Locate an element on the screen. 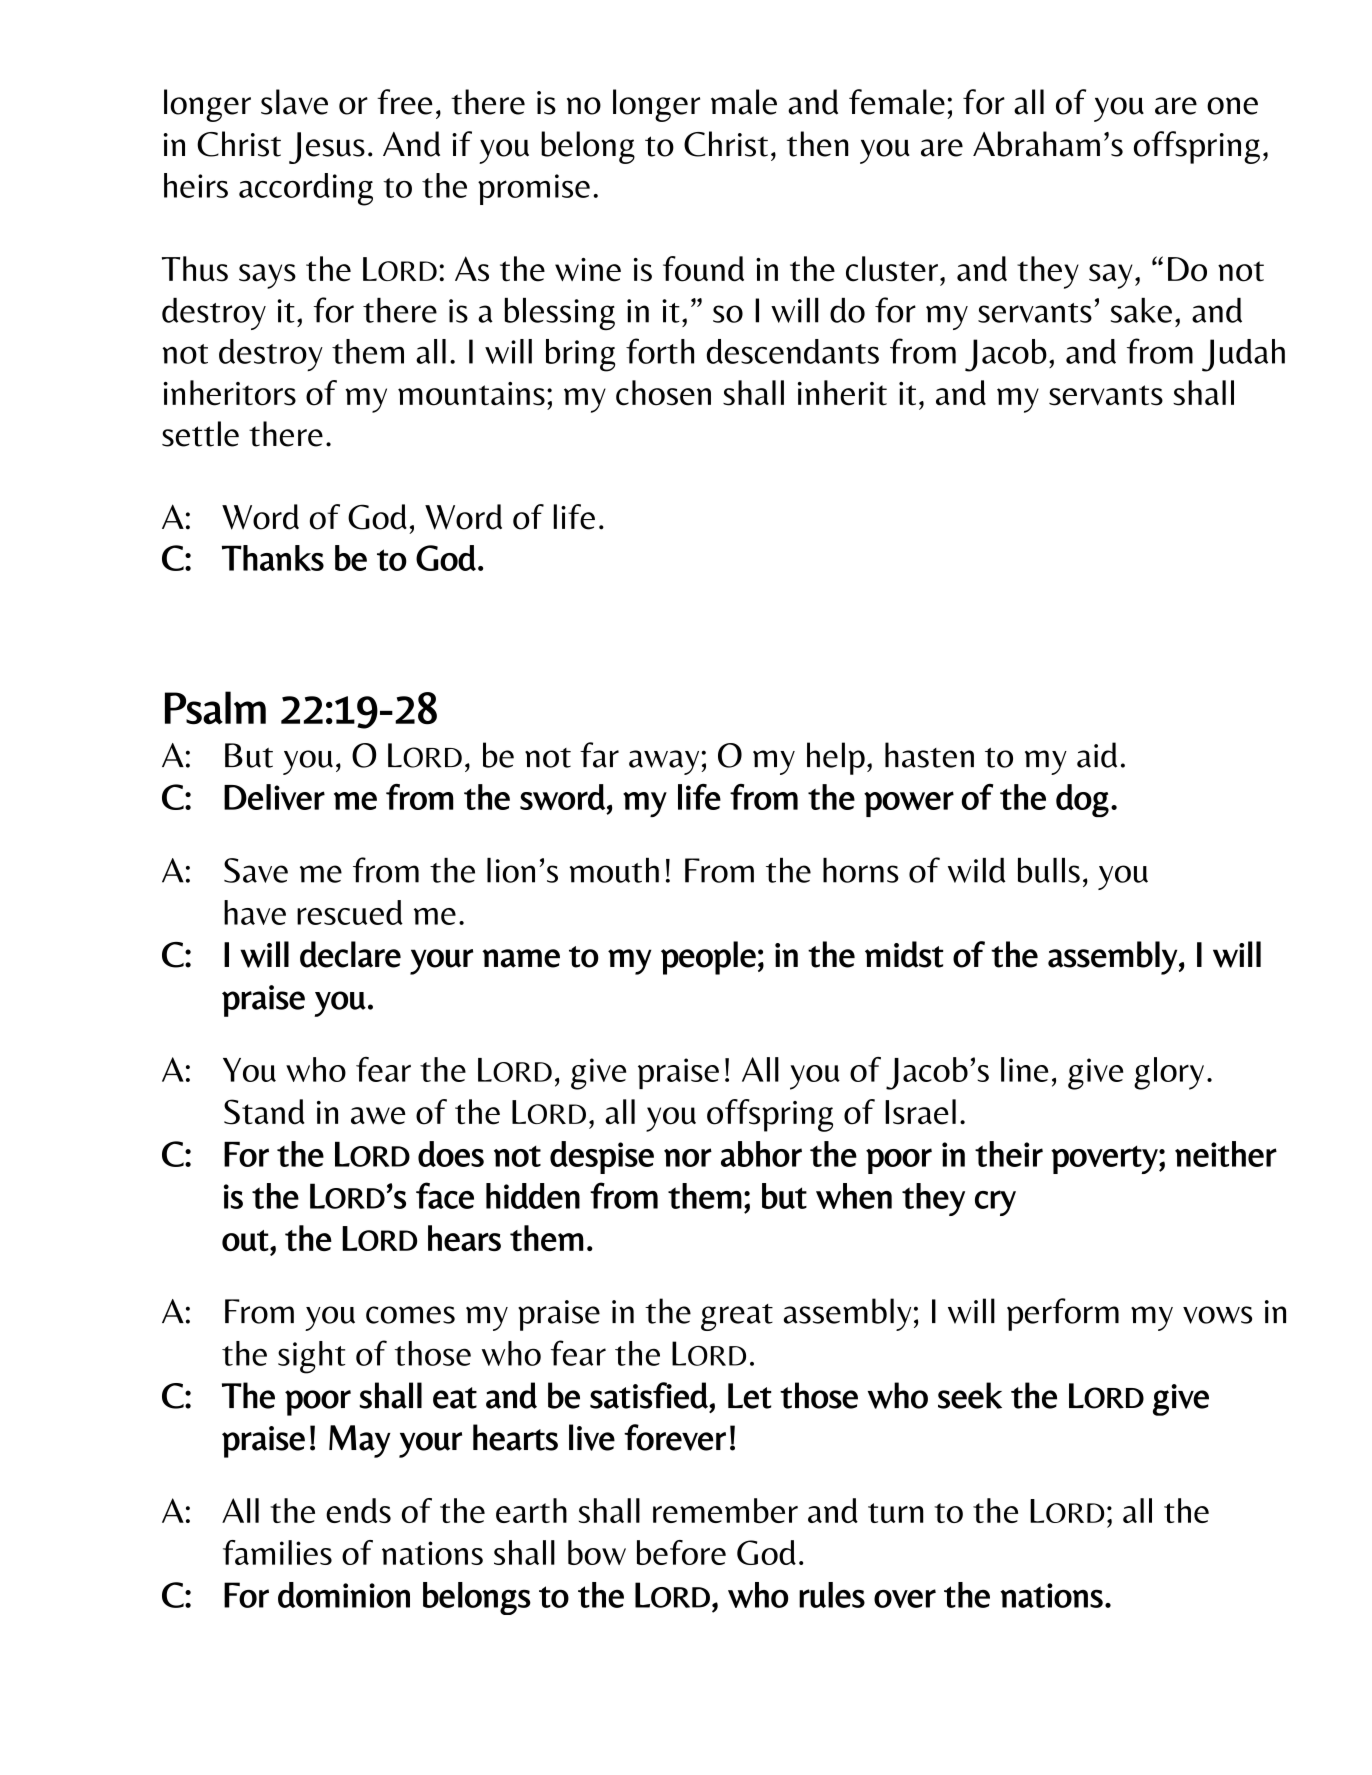  Jesus is located at coordinates (327, 148).
